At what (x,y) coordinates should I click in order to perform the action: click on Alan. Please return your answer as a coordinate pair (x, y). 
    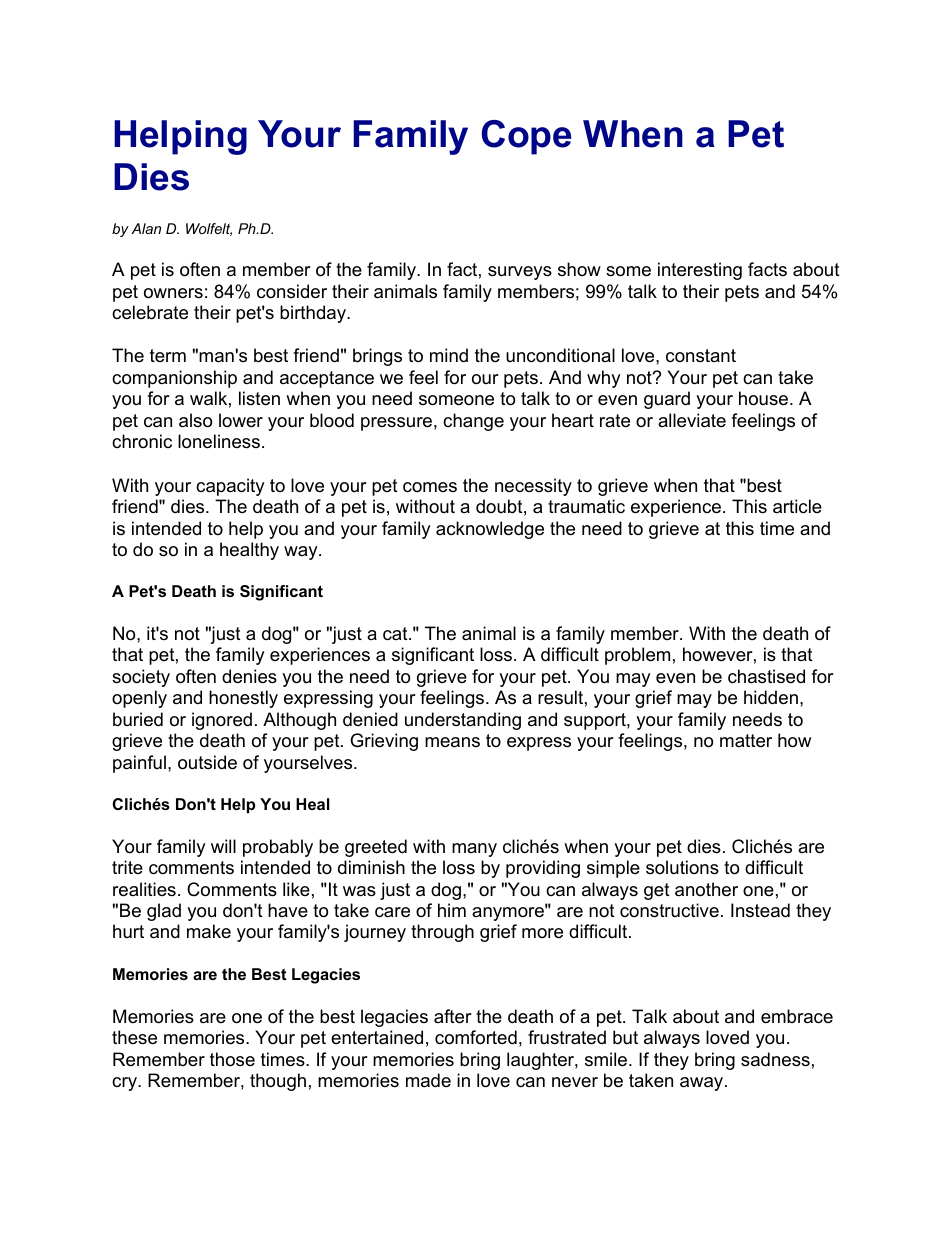
    Looking at the image, I should click on (146, 228).
